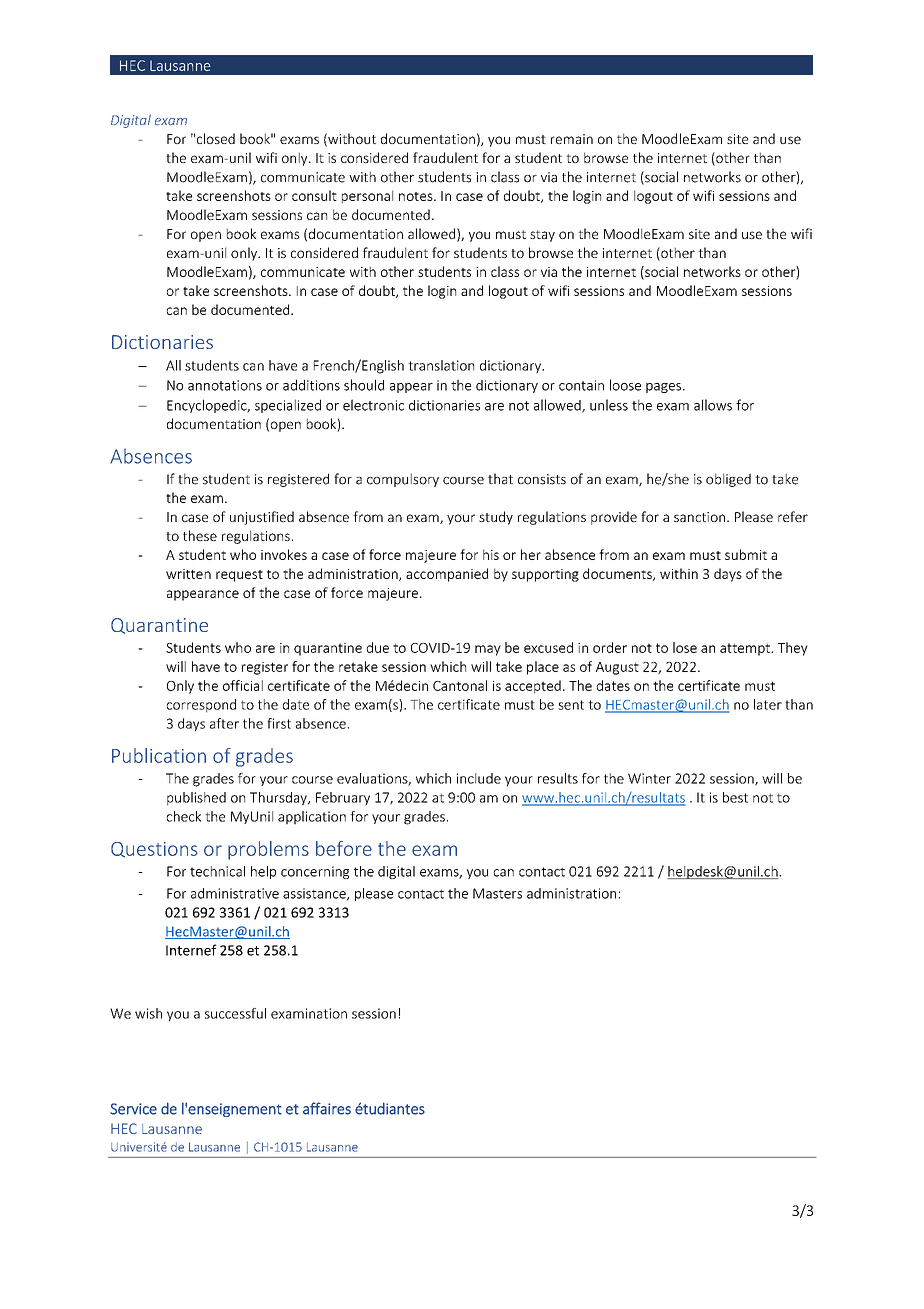 Image resolution: width=924 pixels, height=1309 pixels. I want to click on consult, so click(314, 195).
